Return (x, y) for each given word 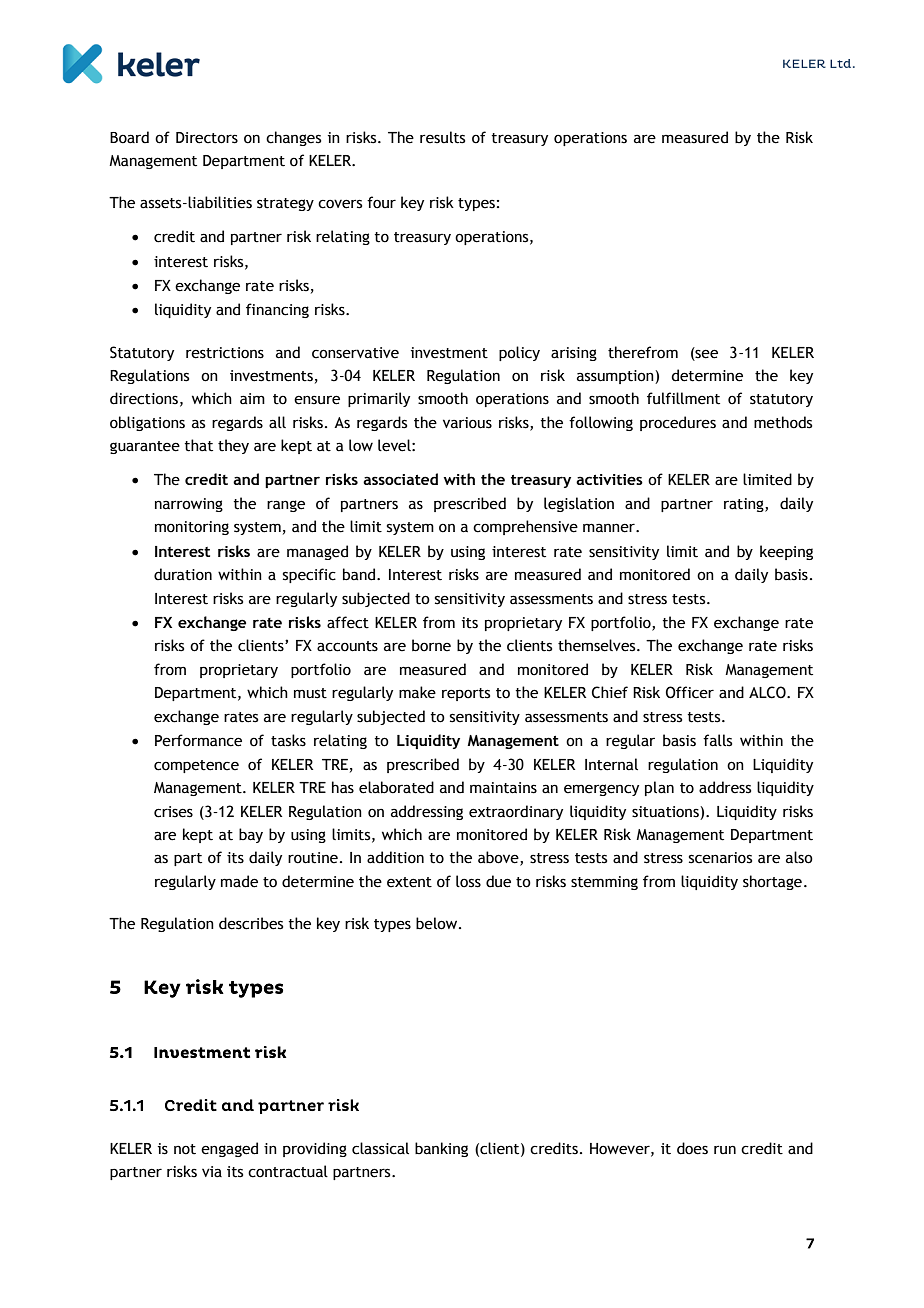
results (442, 137)
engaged (229, 1149)
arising (574, 354)
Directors (207, 138)
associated (400, 479)
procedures (678, 423)
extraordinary (516, 812)
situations (666, 812)
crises (173, 812)
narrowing (189, 505)
